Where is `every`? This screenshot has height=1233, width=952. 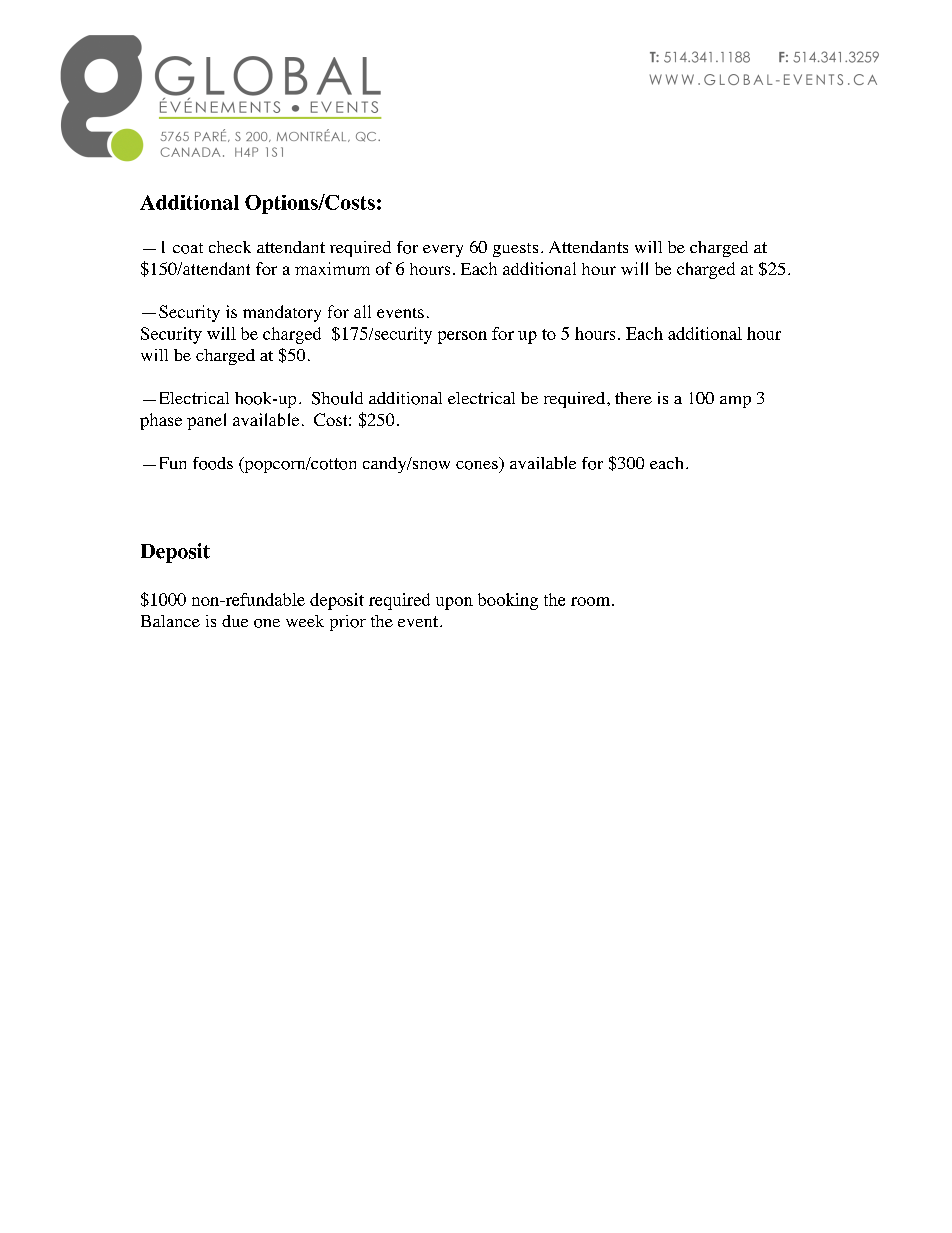 every is located at coordinates (443, 251).
